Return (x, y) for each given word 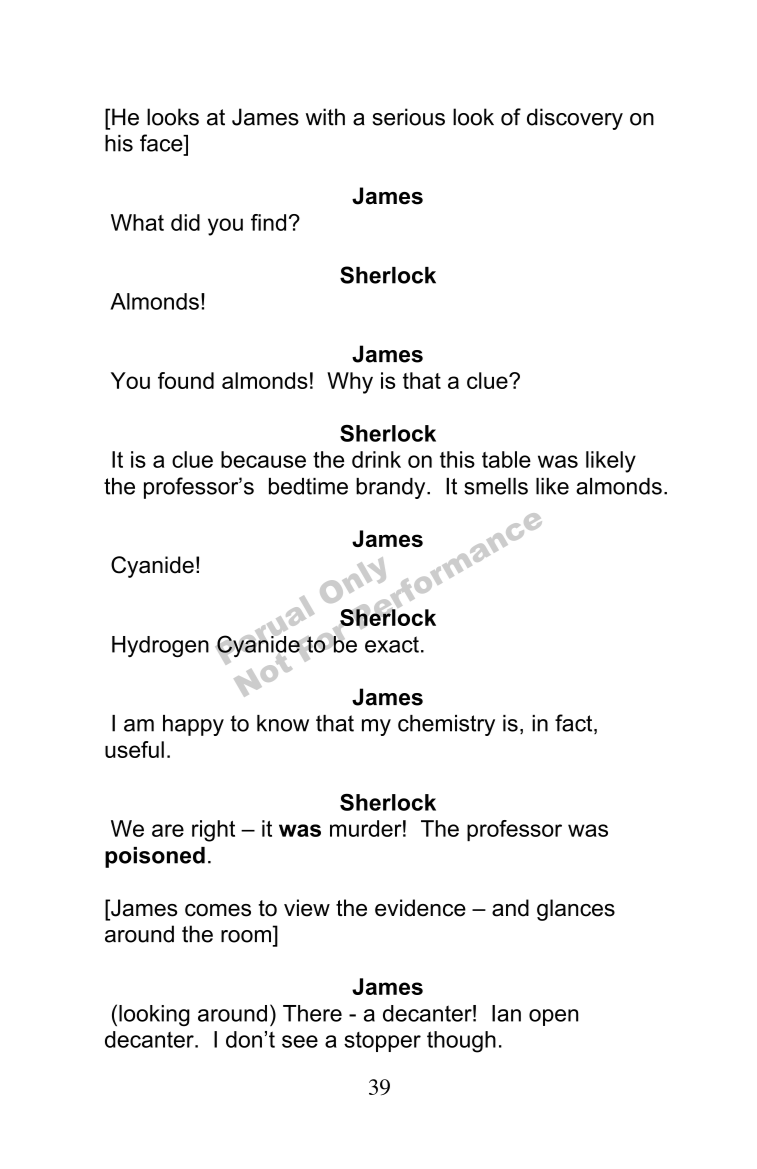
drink (376, 459)
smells (496, 486)
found (186, 380)
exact (392, 644)
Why (350, 383)
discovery (575, 119)
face (162, 143)
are (168, 830)
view (307, 908)
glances (576, 910)
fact (575, 724)
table (506, 459)
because (263, 459)
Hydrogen (160, 646)
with (325, 117)
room (246, 936)
